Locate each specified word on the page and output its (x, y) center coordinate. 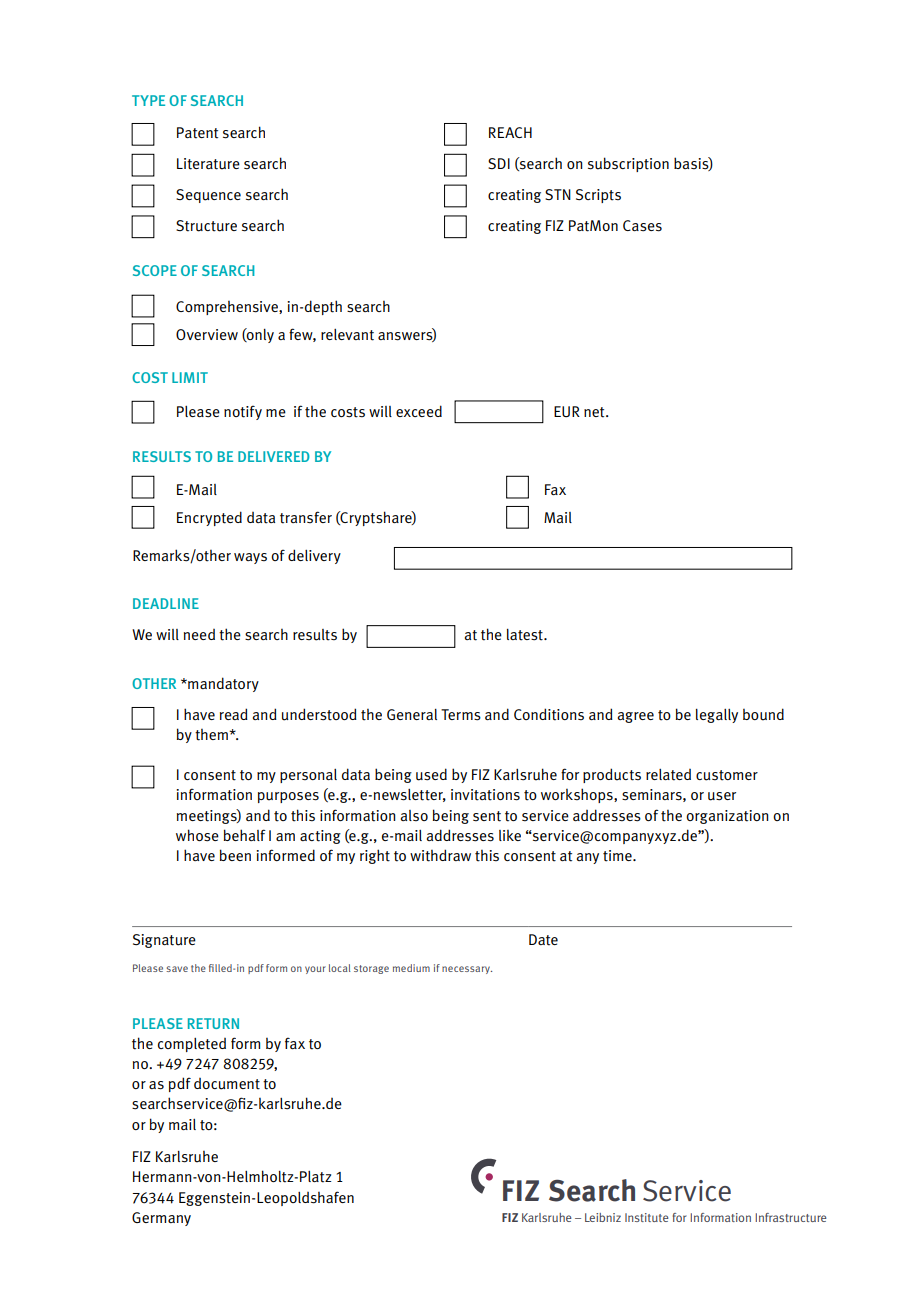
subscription (628, 164)
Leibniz (603, 1217)
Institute (647, 1217)
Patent (197, 133)
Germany (161, 1219)
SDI (499, 163)
